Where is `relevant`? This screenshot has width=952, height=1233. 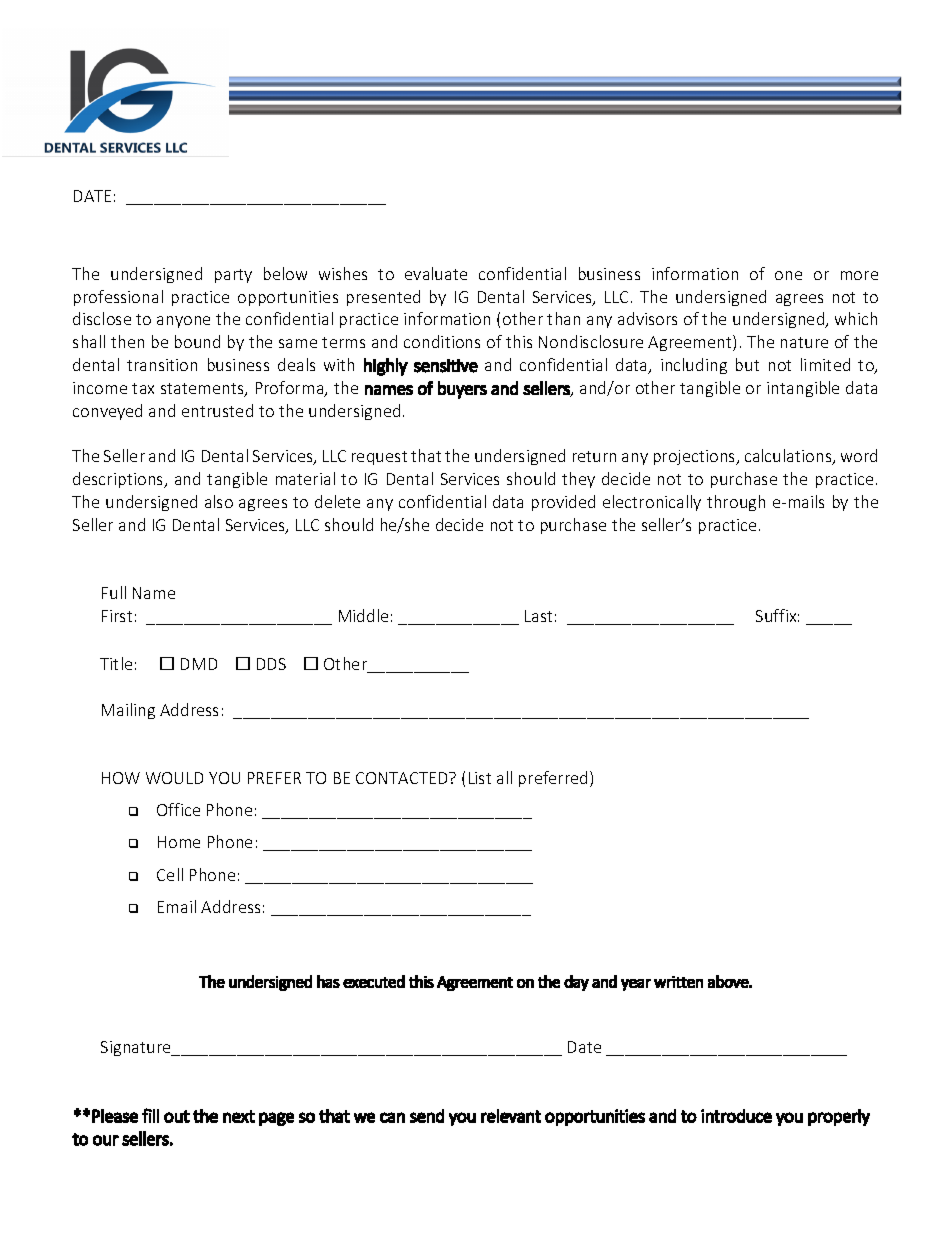 relevant is located at coordinates (511, 1116).
